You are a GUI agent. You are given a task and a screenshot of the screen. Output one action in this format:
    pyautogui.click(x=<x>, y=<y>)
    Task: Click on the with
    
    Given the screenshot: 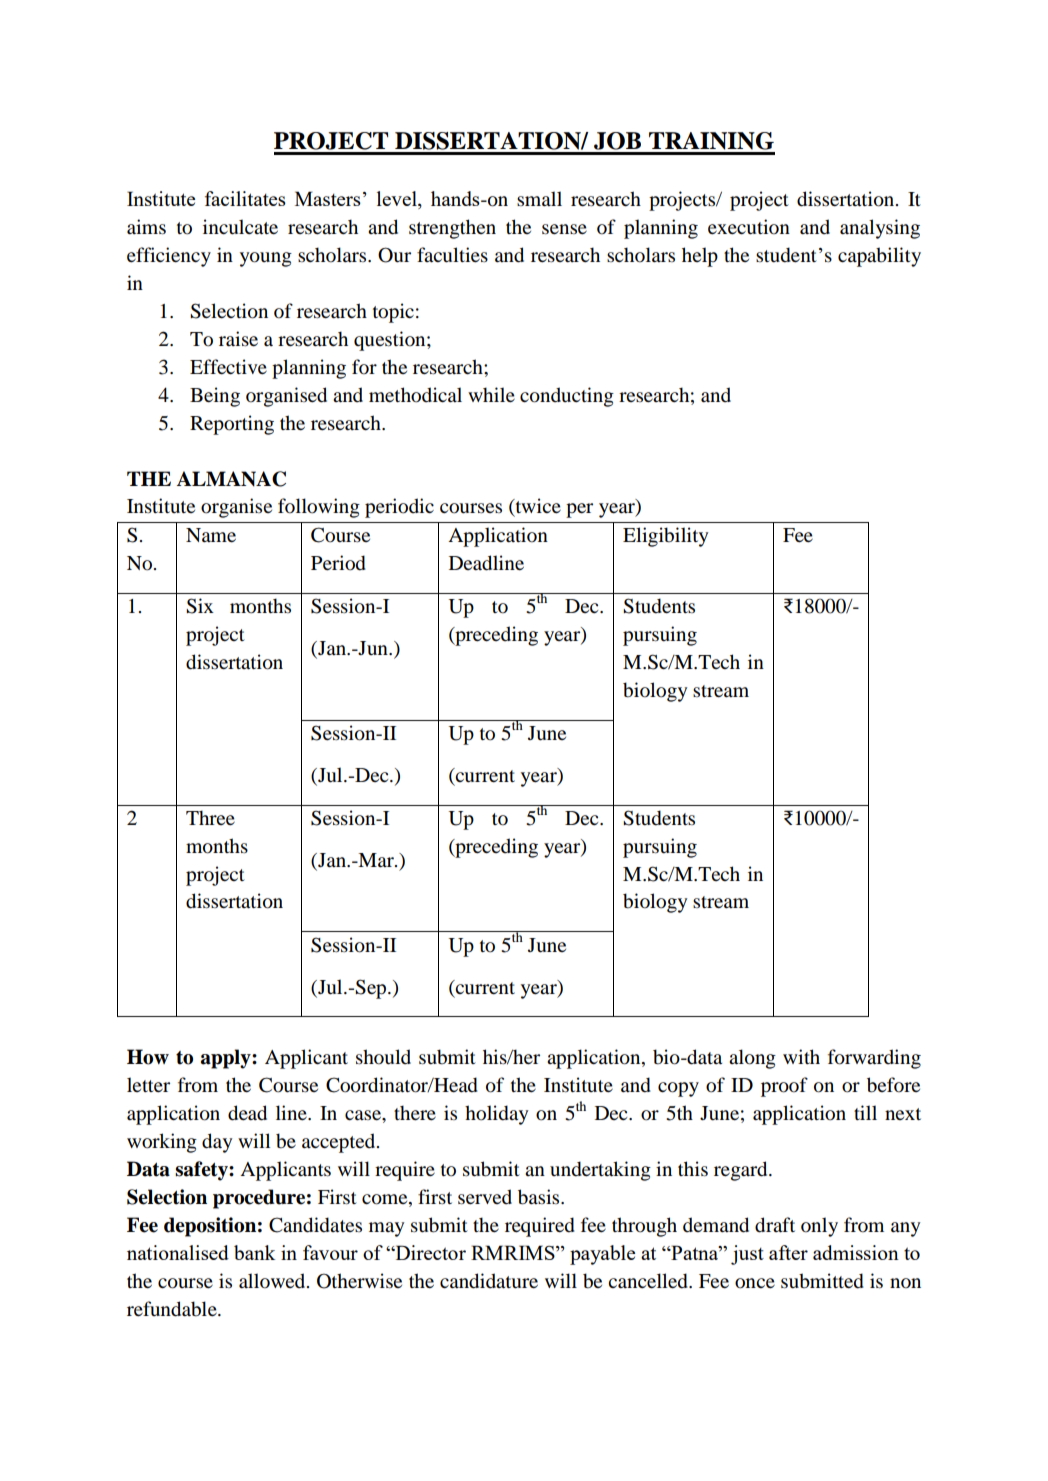 What is the action you would take?
    pyautogui.click(x=801, y=1056)
